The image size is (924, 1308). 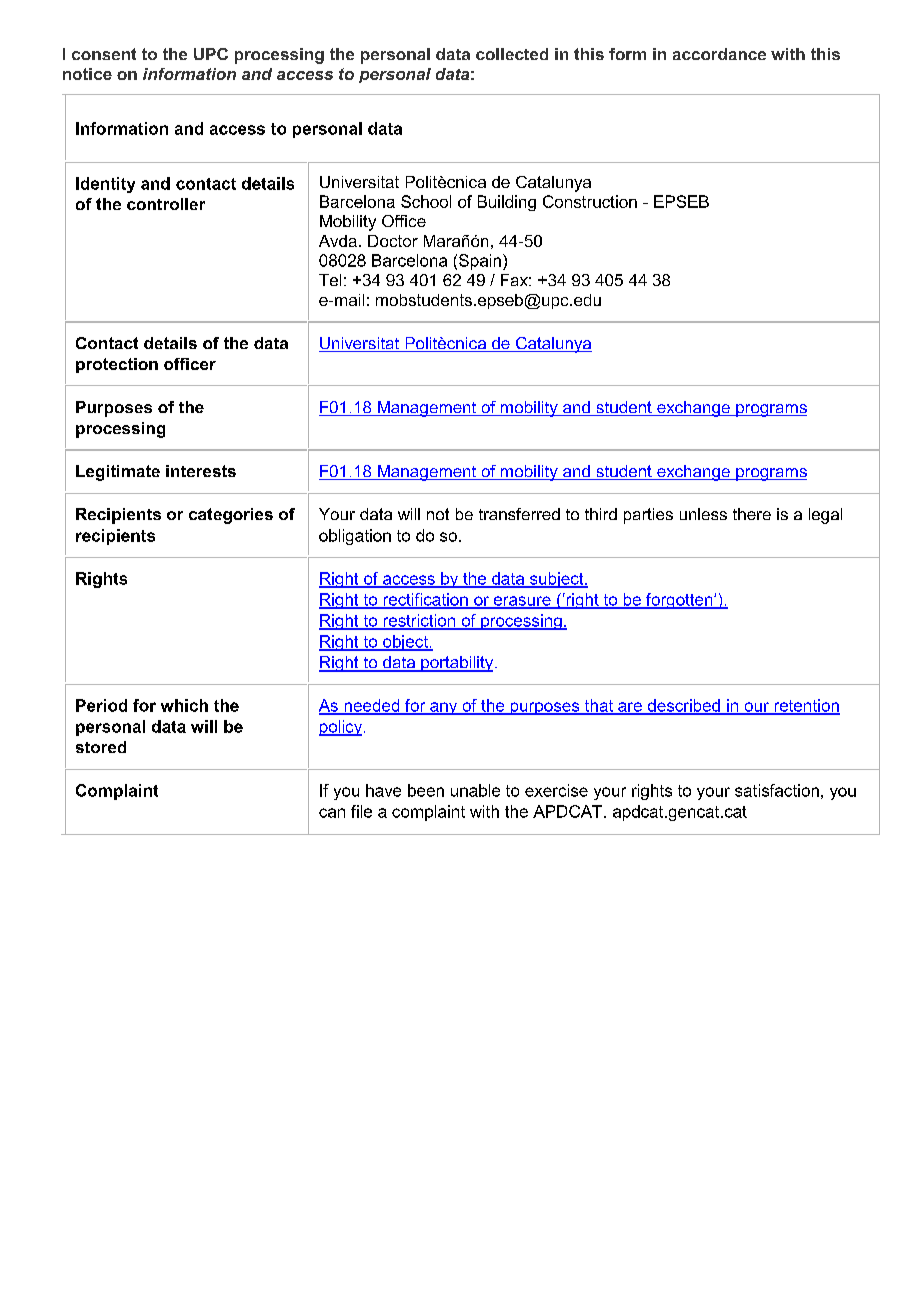 I want to click on unable, so click(x=475, y=790).
